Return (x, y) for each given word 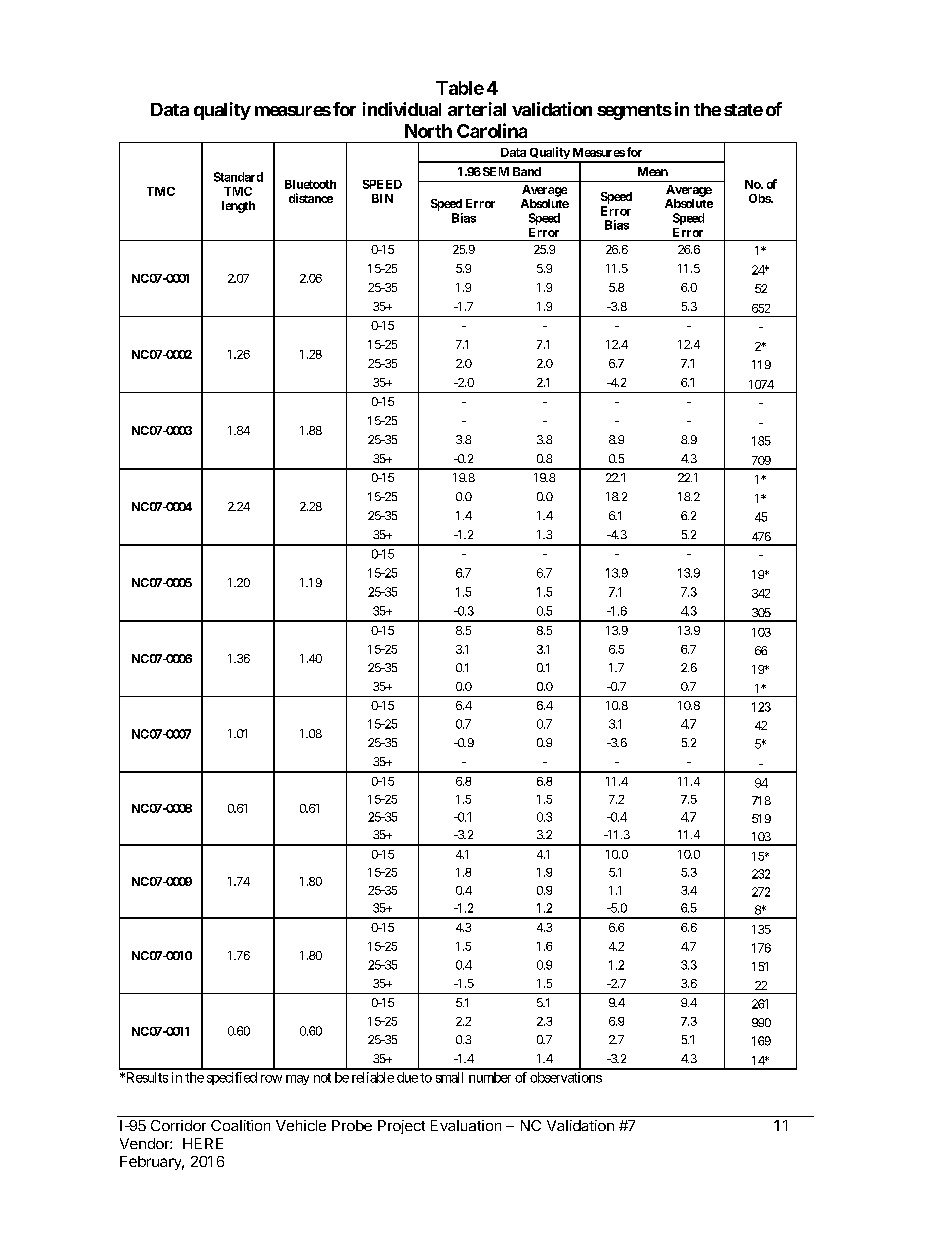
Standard (238, 177)
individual (402, 109)
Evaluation (466, 1125)
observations (566, 1077)
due (407, 1077)
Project (401, 1127)
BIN (382, 198)
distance (311, 198)
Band (527, 171)
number (490, 1077)
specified (232, 1078)
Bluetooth (310, 184)
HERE (203, 1143)
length (238, 207)
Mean (653, 171)
